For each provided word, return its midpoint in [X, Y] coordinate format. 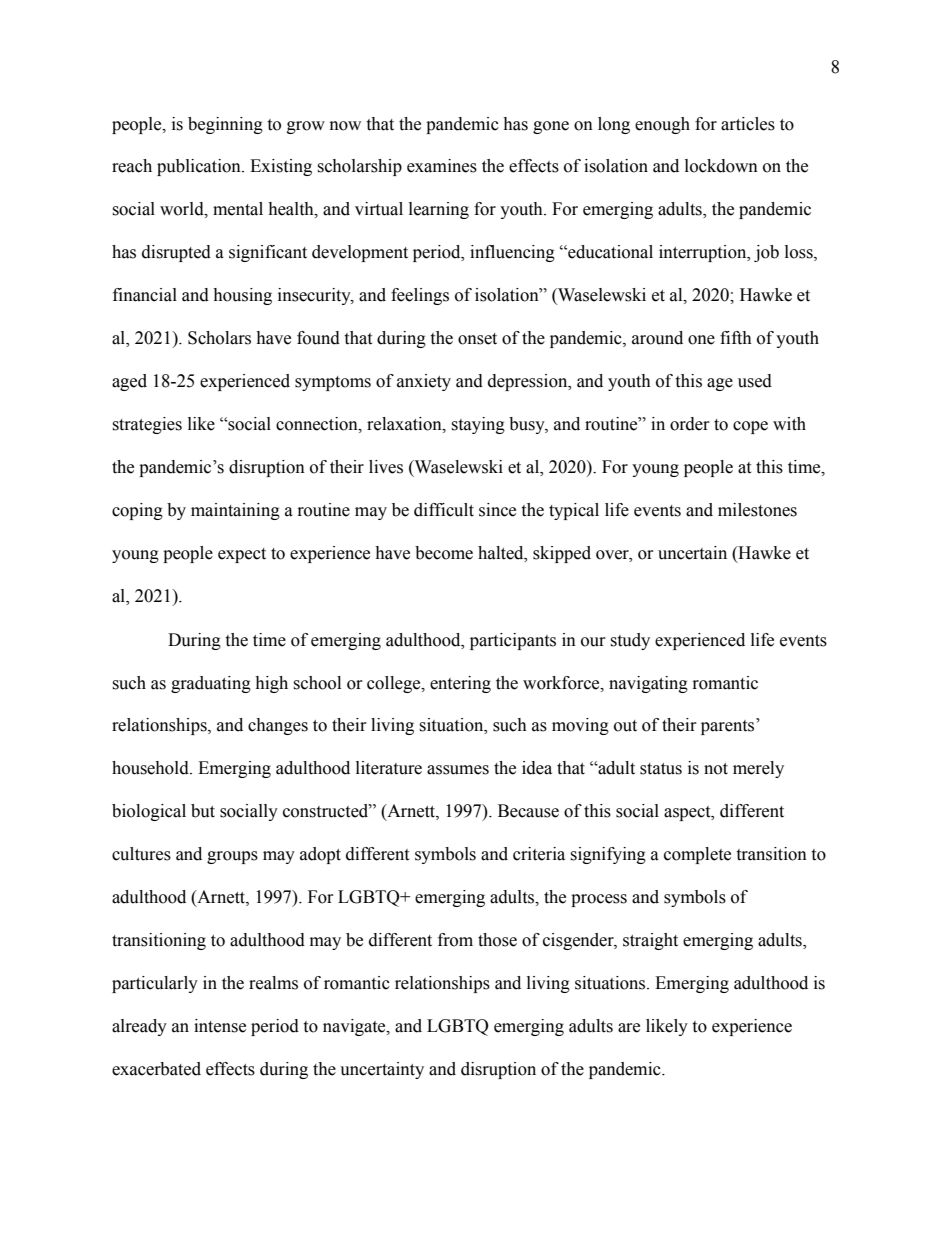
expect [242, 555]
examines [442, 166]
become [444, 553]
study [630, 641]
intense [220, 1026]
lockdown [721, 166]
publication [200, 167]
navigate [355, 1027]
